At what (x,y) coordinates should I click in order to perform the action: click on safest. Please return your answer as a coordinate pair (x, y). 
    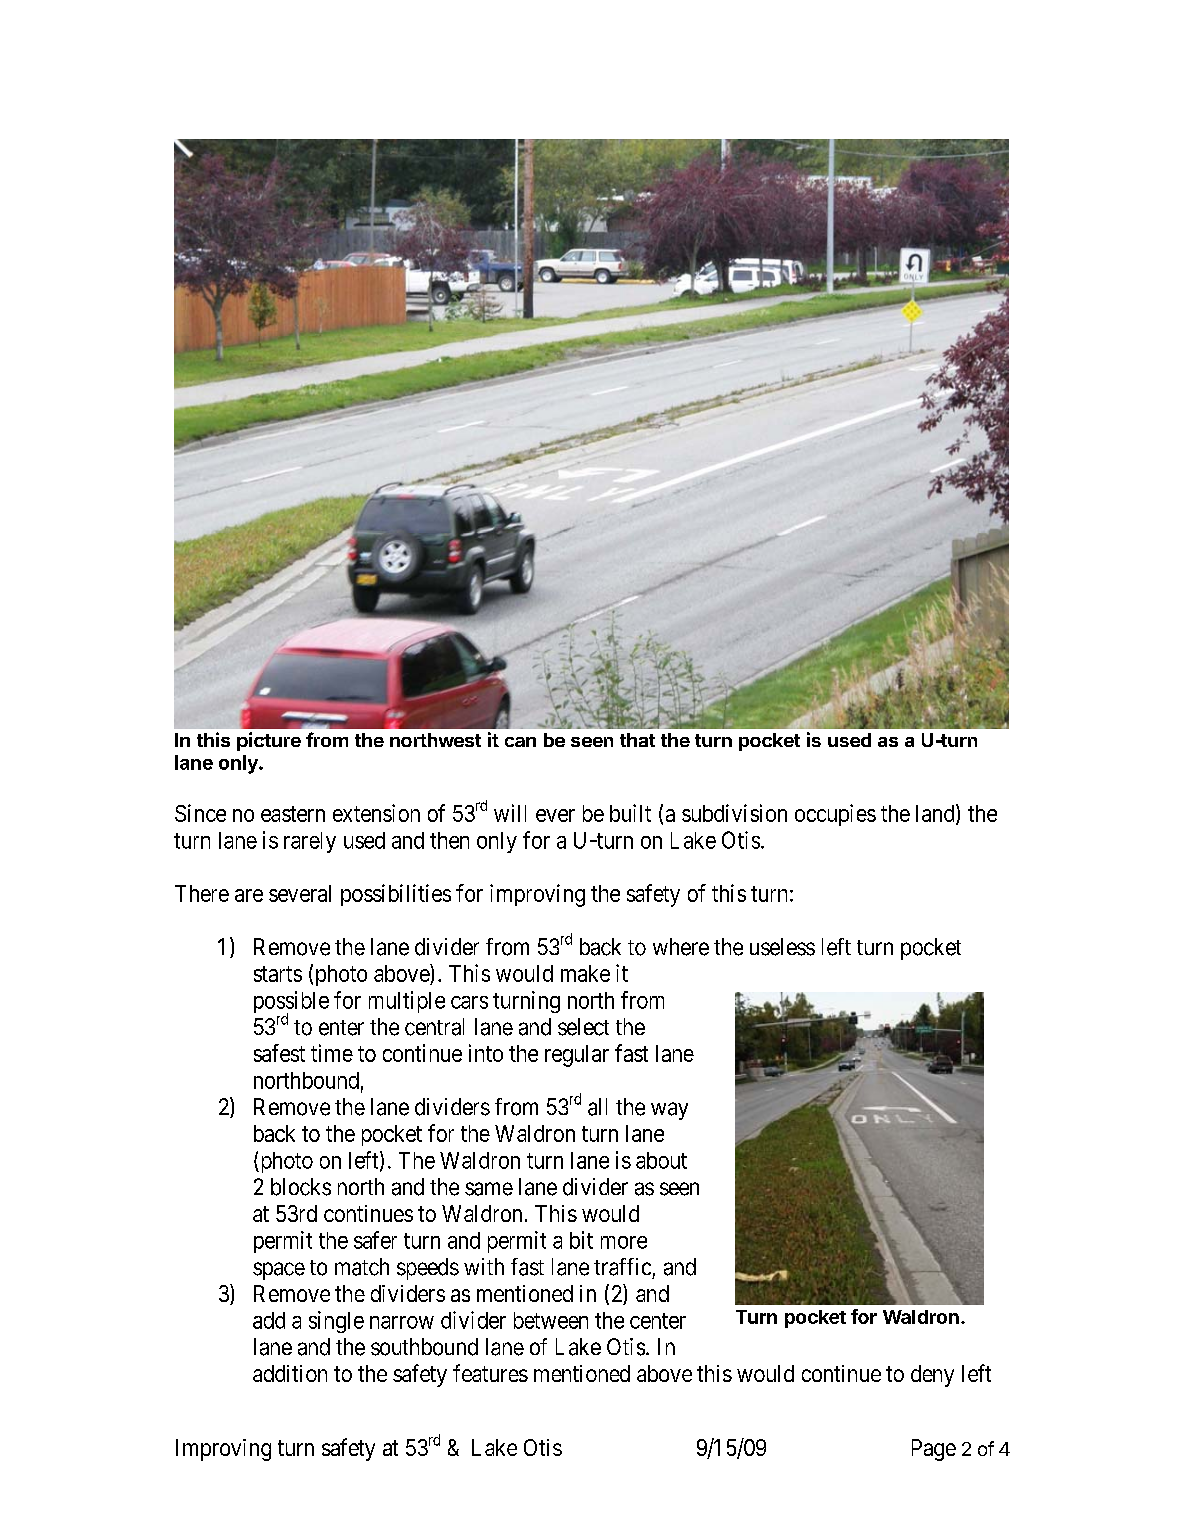
    Looking at the image, I should click on (279, 1053).
